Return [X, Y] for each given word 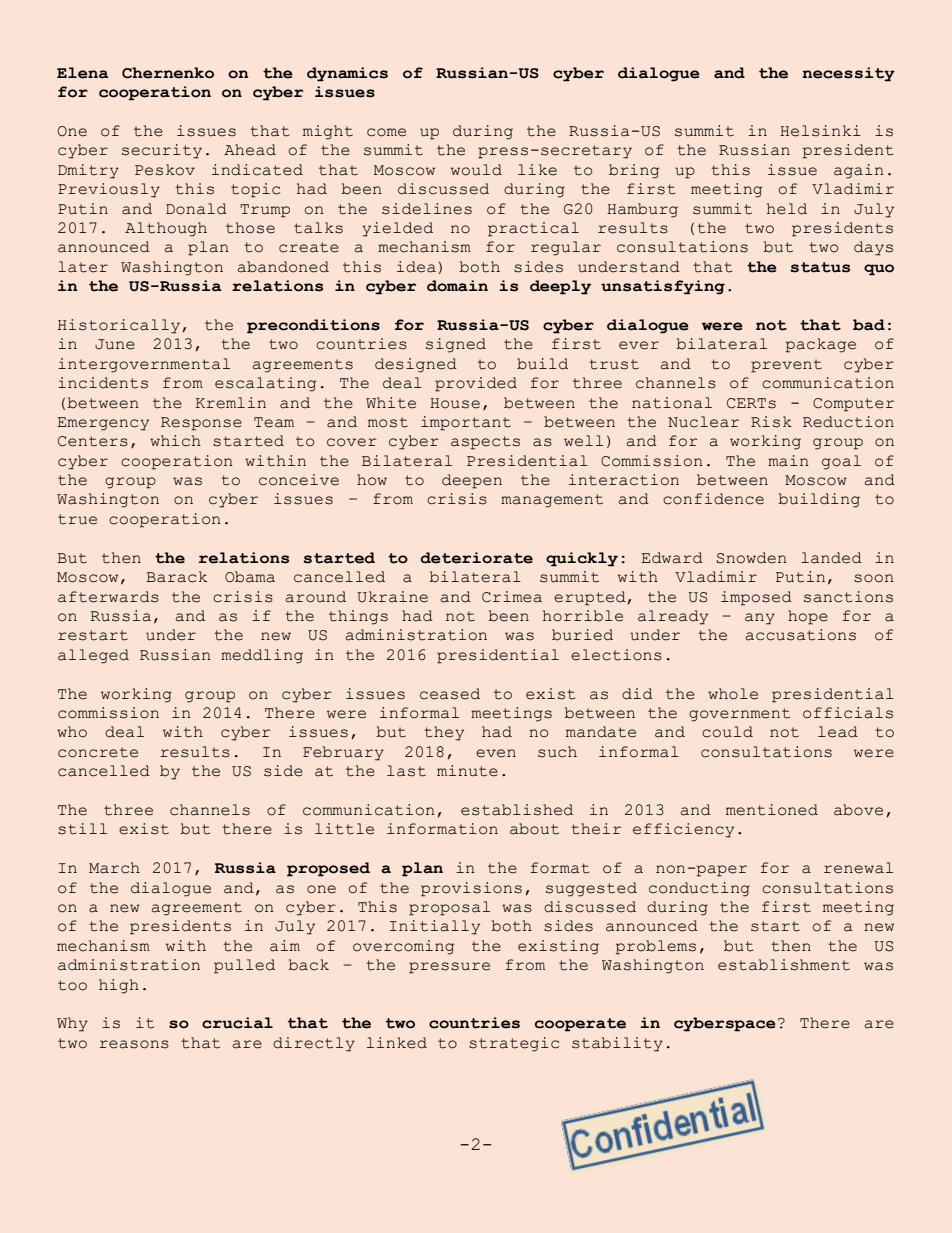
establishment [784, 965]
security [162, 151]
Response [201, 424]
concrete [98, 752]
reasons [134, 1044]
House [455, 403]
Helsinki [820, 131]
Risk [771, 422]
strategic [514, 1044]
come [386, 132]
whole [733, 694]
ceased [450, 694]
